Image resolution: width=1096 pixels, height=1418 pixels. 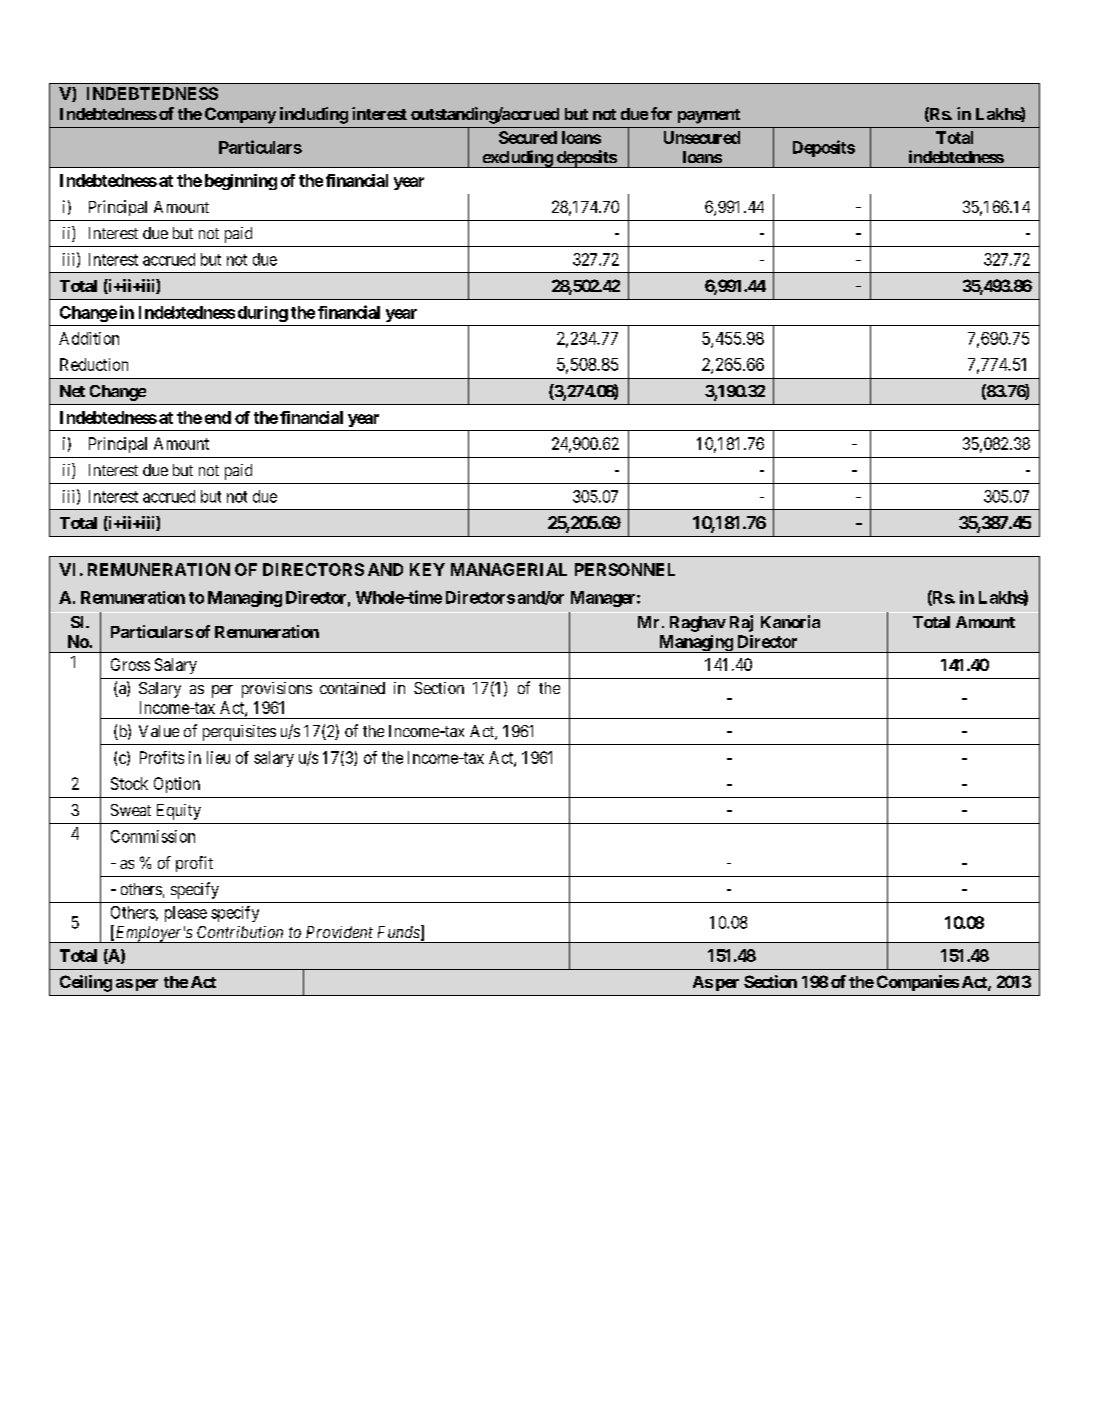 What do you see at coordinates (314, 115) in the page?
I see `including` at bounding box center [314, 115].
